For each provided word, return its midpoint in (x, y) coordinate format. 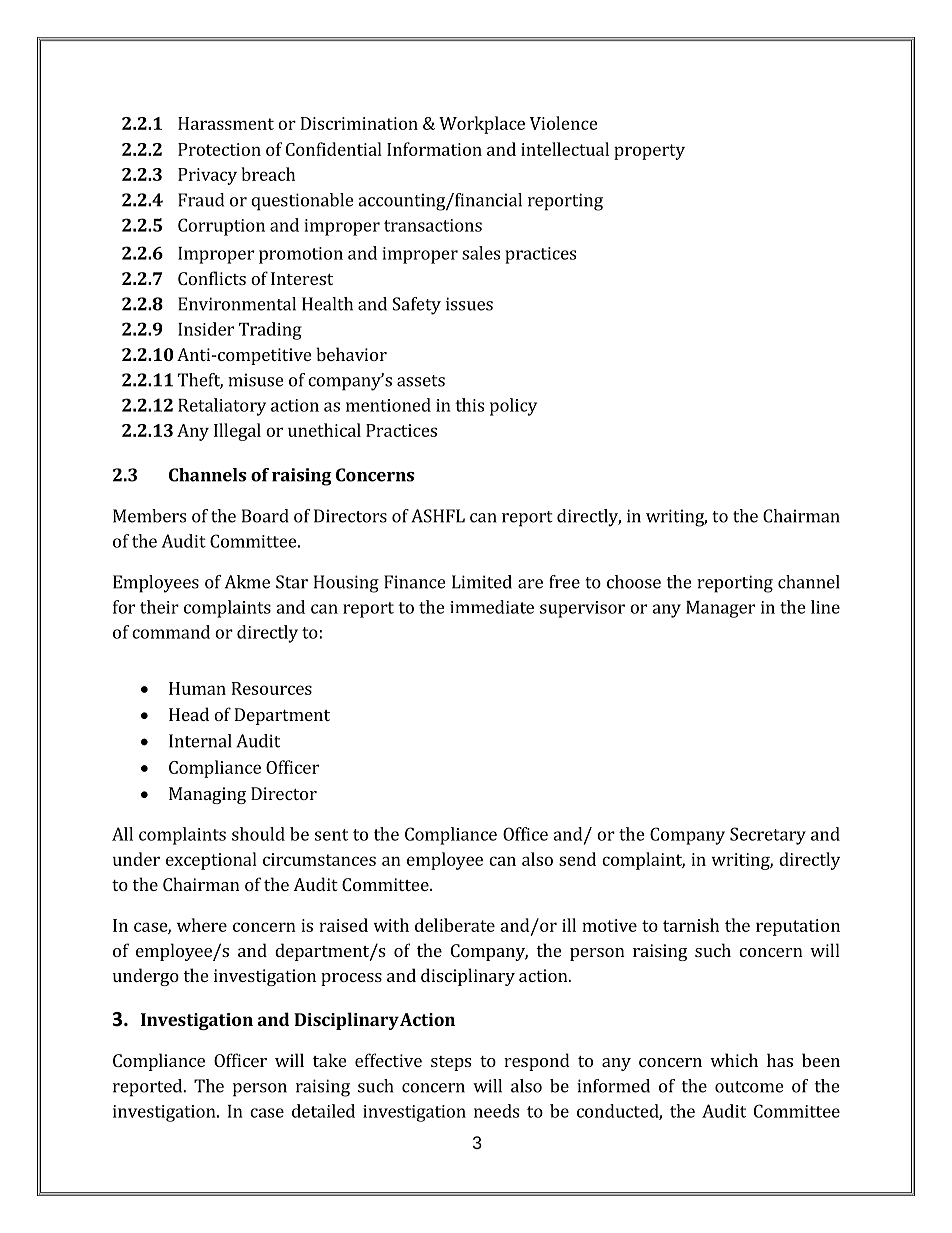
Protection (219, 149)
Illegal (237, 432)
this (469, 405)
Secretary (768, 836)
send (577, 859)
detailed (323, 1111)
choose (634, 582)
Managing (207, 795)
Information (434, 149)
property (649, 152)
